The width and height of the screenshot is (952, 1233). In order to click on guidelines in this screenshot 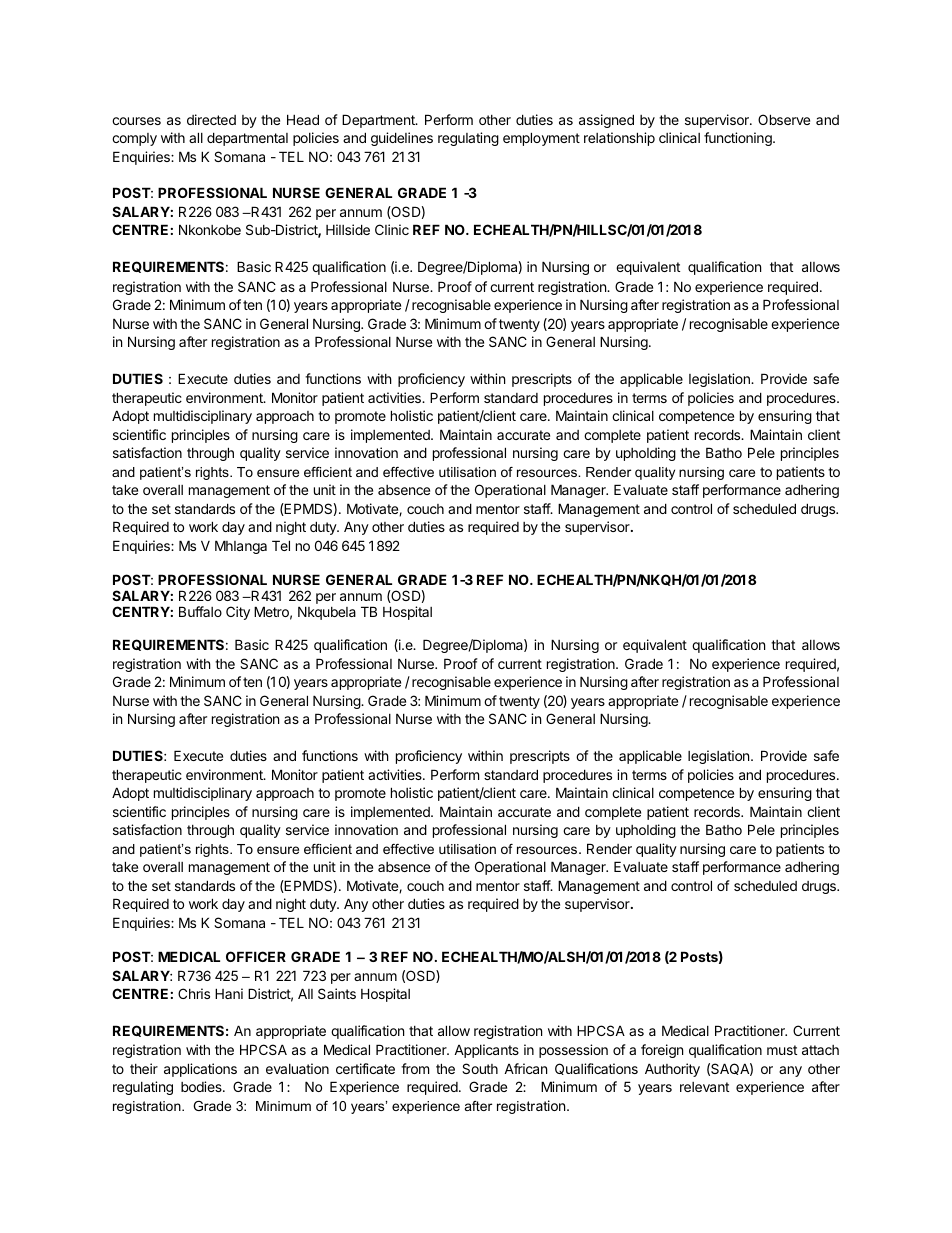, I will do `click(402, 139)`.
